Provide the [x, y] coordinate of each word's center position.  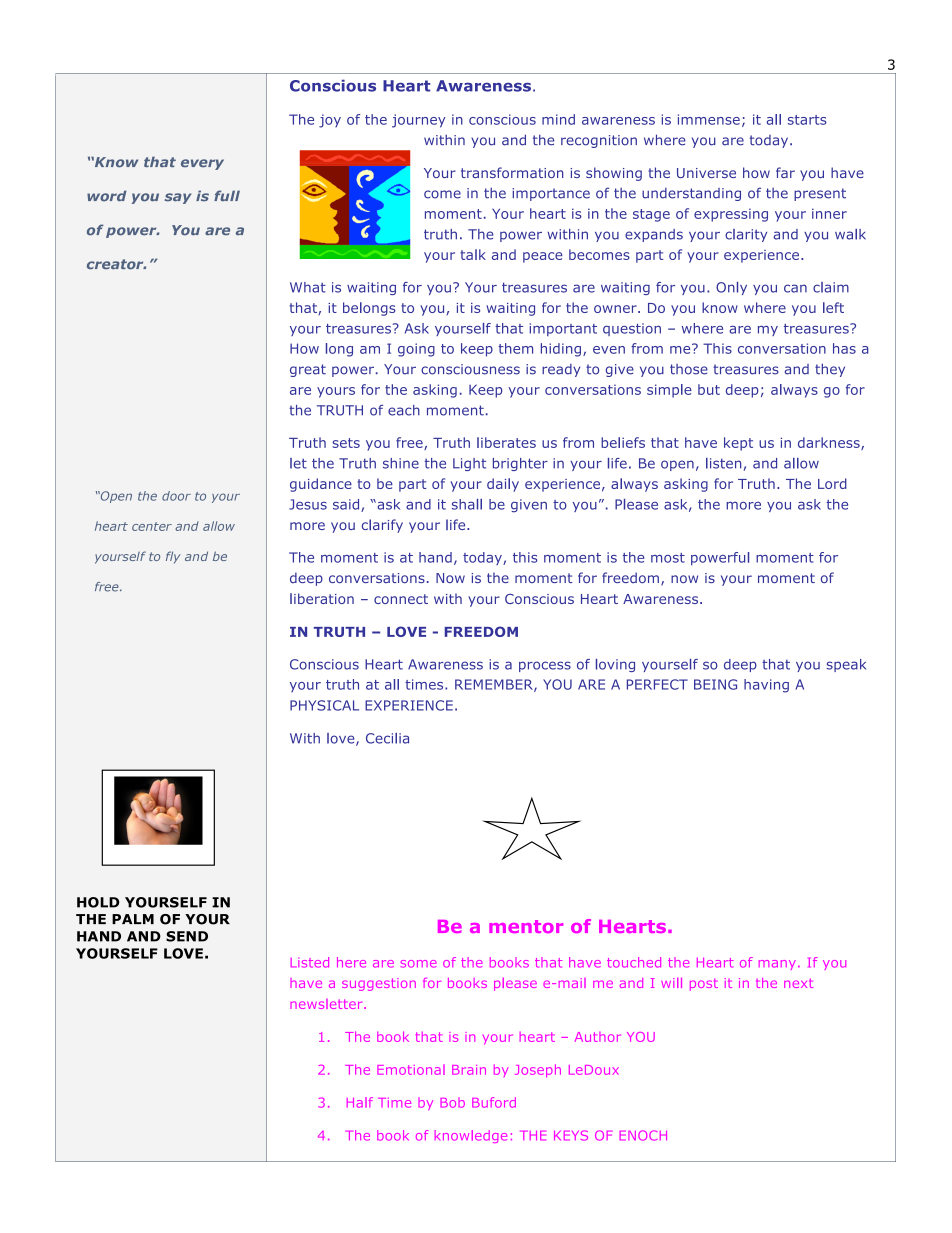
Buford [494, 1102]
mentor [526, 926]
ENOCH [643, 1135]
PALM [133, 919]
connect [401, 599]
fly [173, 557]
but [709, 389]
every [202, 164]
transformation [512, 172]
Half [360, 1102]
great [308, 370]
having [766, 686]
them [515, 348]
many [777, 965]
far [785, 172]
